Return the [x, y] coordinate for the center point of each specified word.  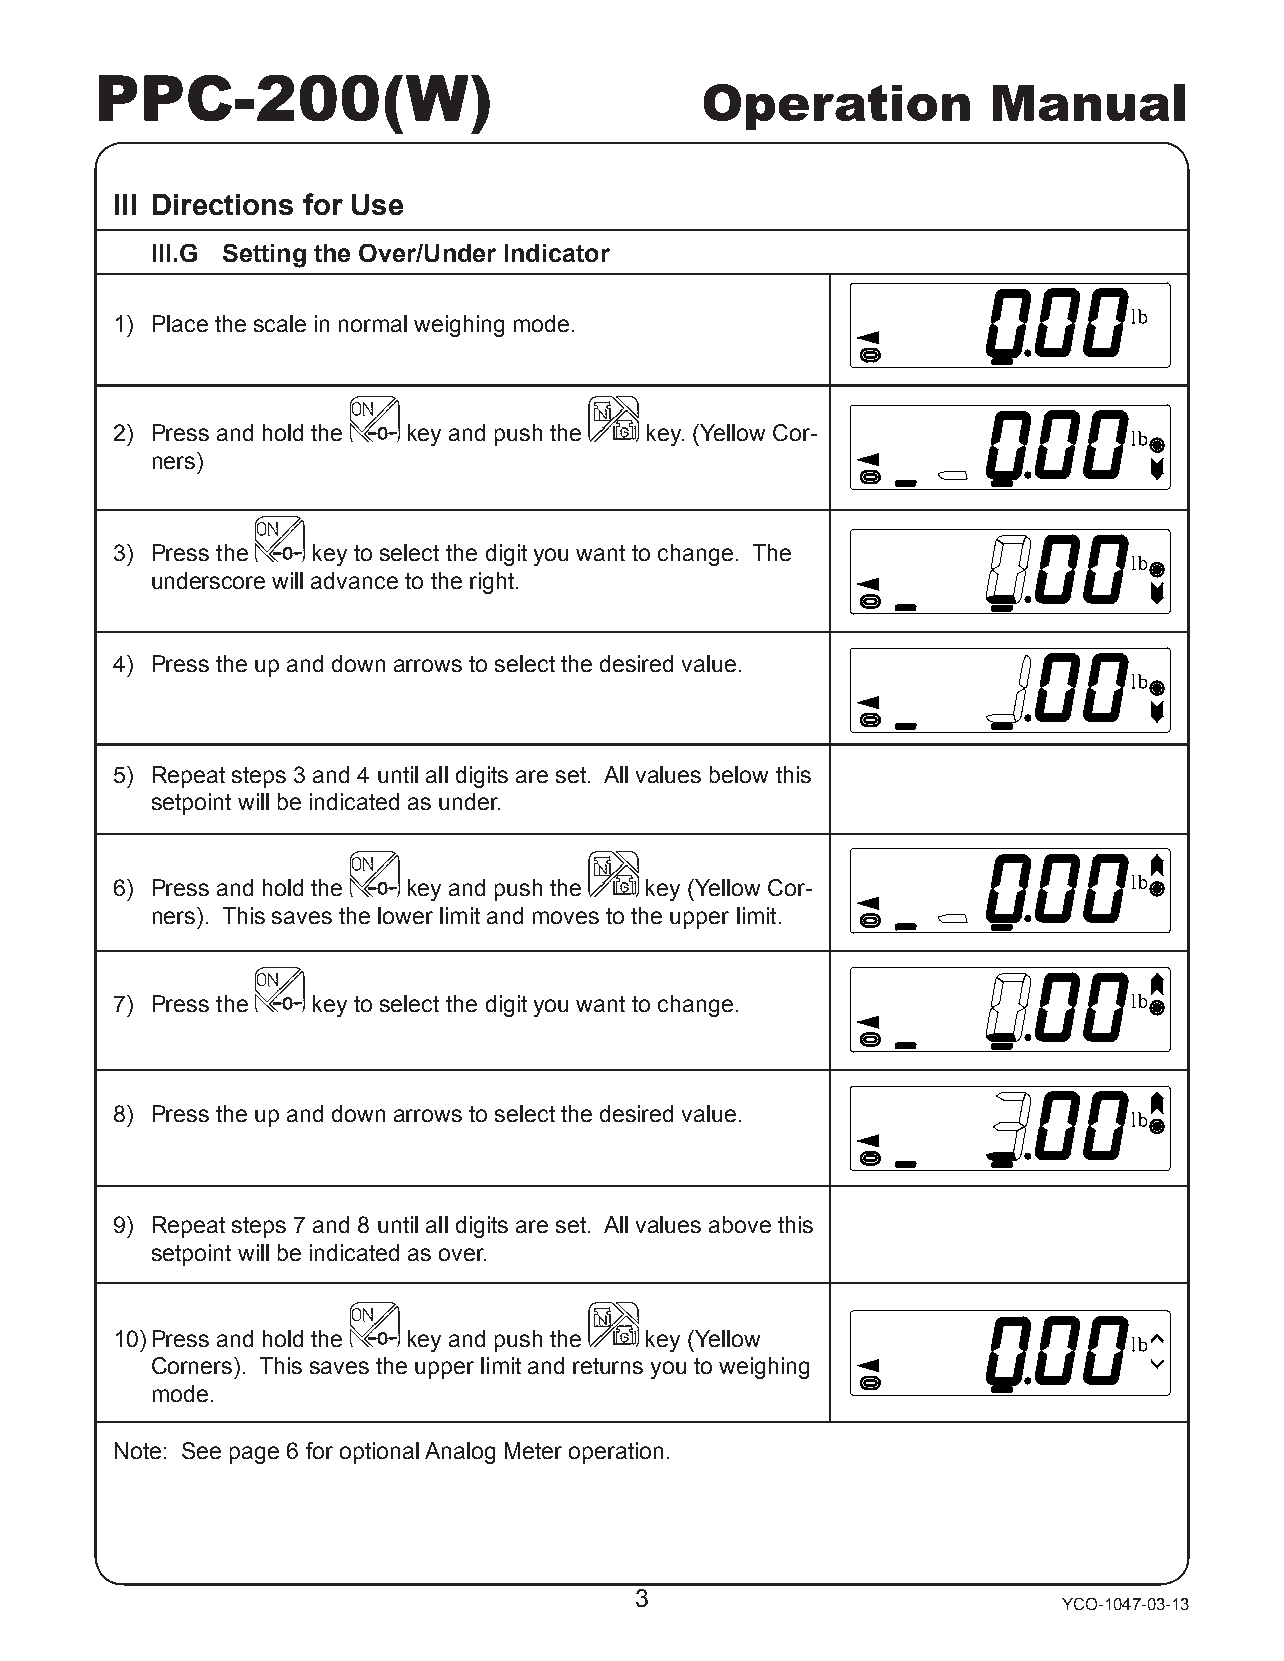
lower [405, 915]
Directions [223, 204]
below [739, 774]
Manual [1089, 102]
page [254, 1455]
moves [566, 917]
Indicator [557, 253]
